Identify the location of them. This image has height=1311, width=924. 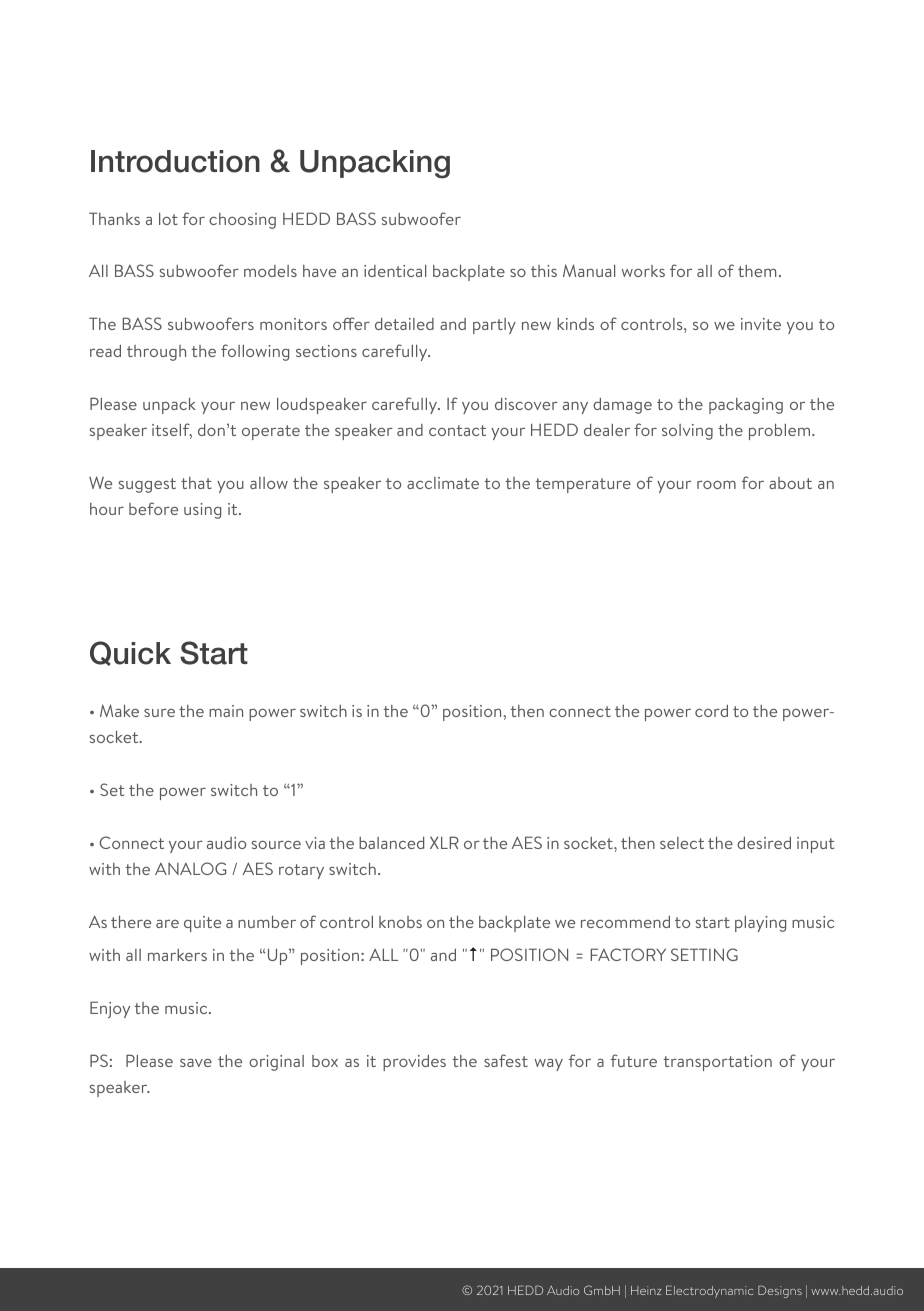
(757, 271).
